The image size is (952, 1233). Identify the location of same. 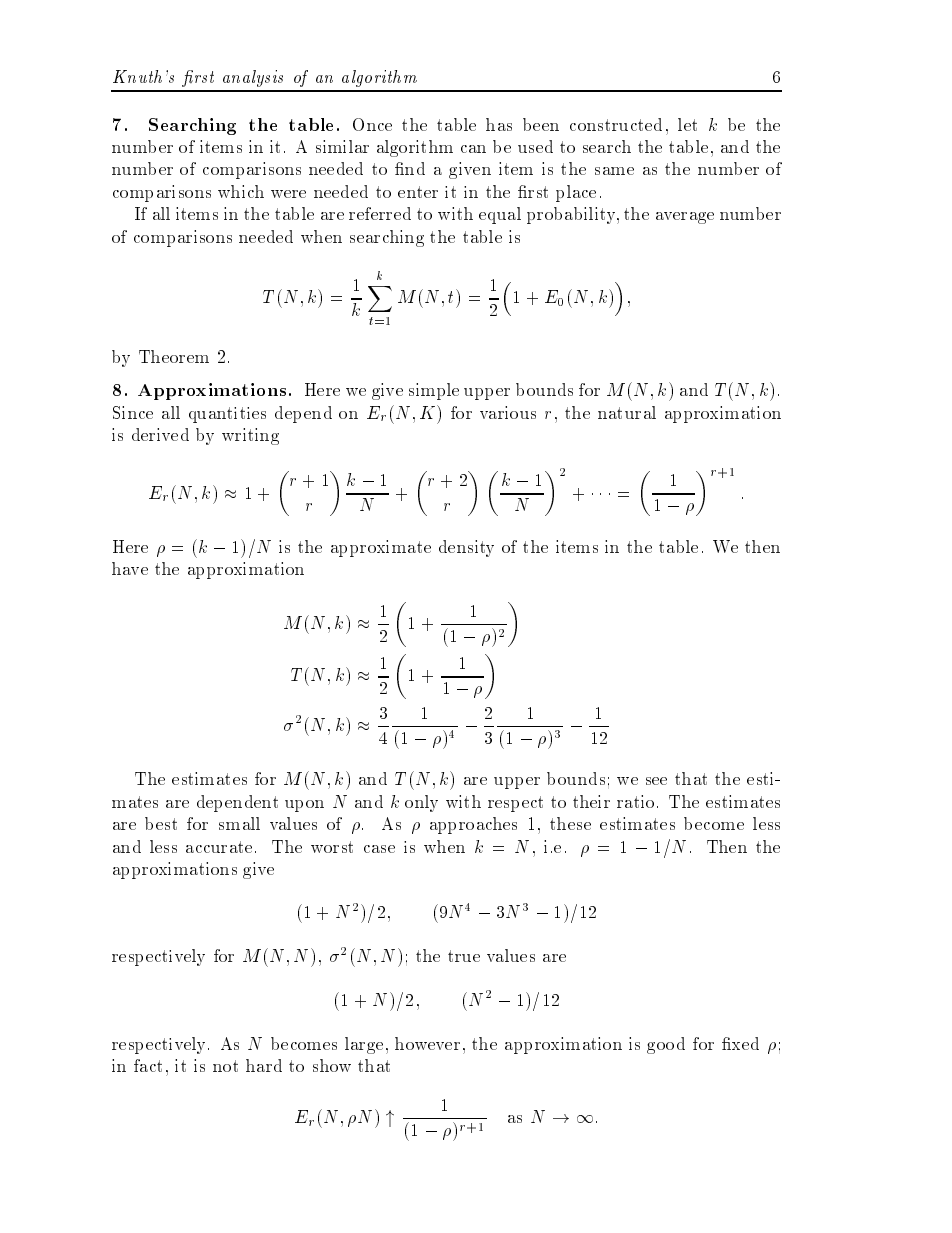
(614, 171).
